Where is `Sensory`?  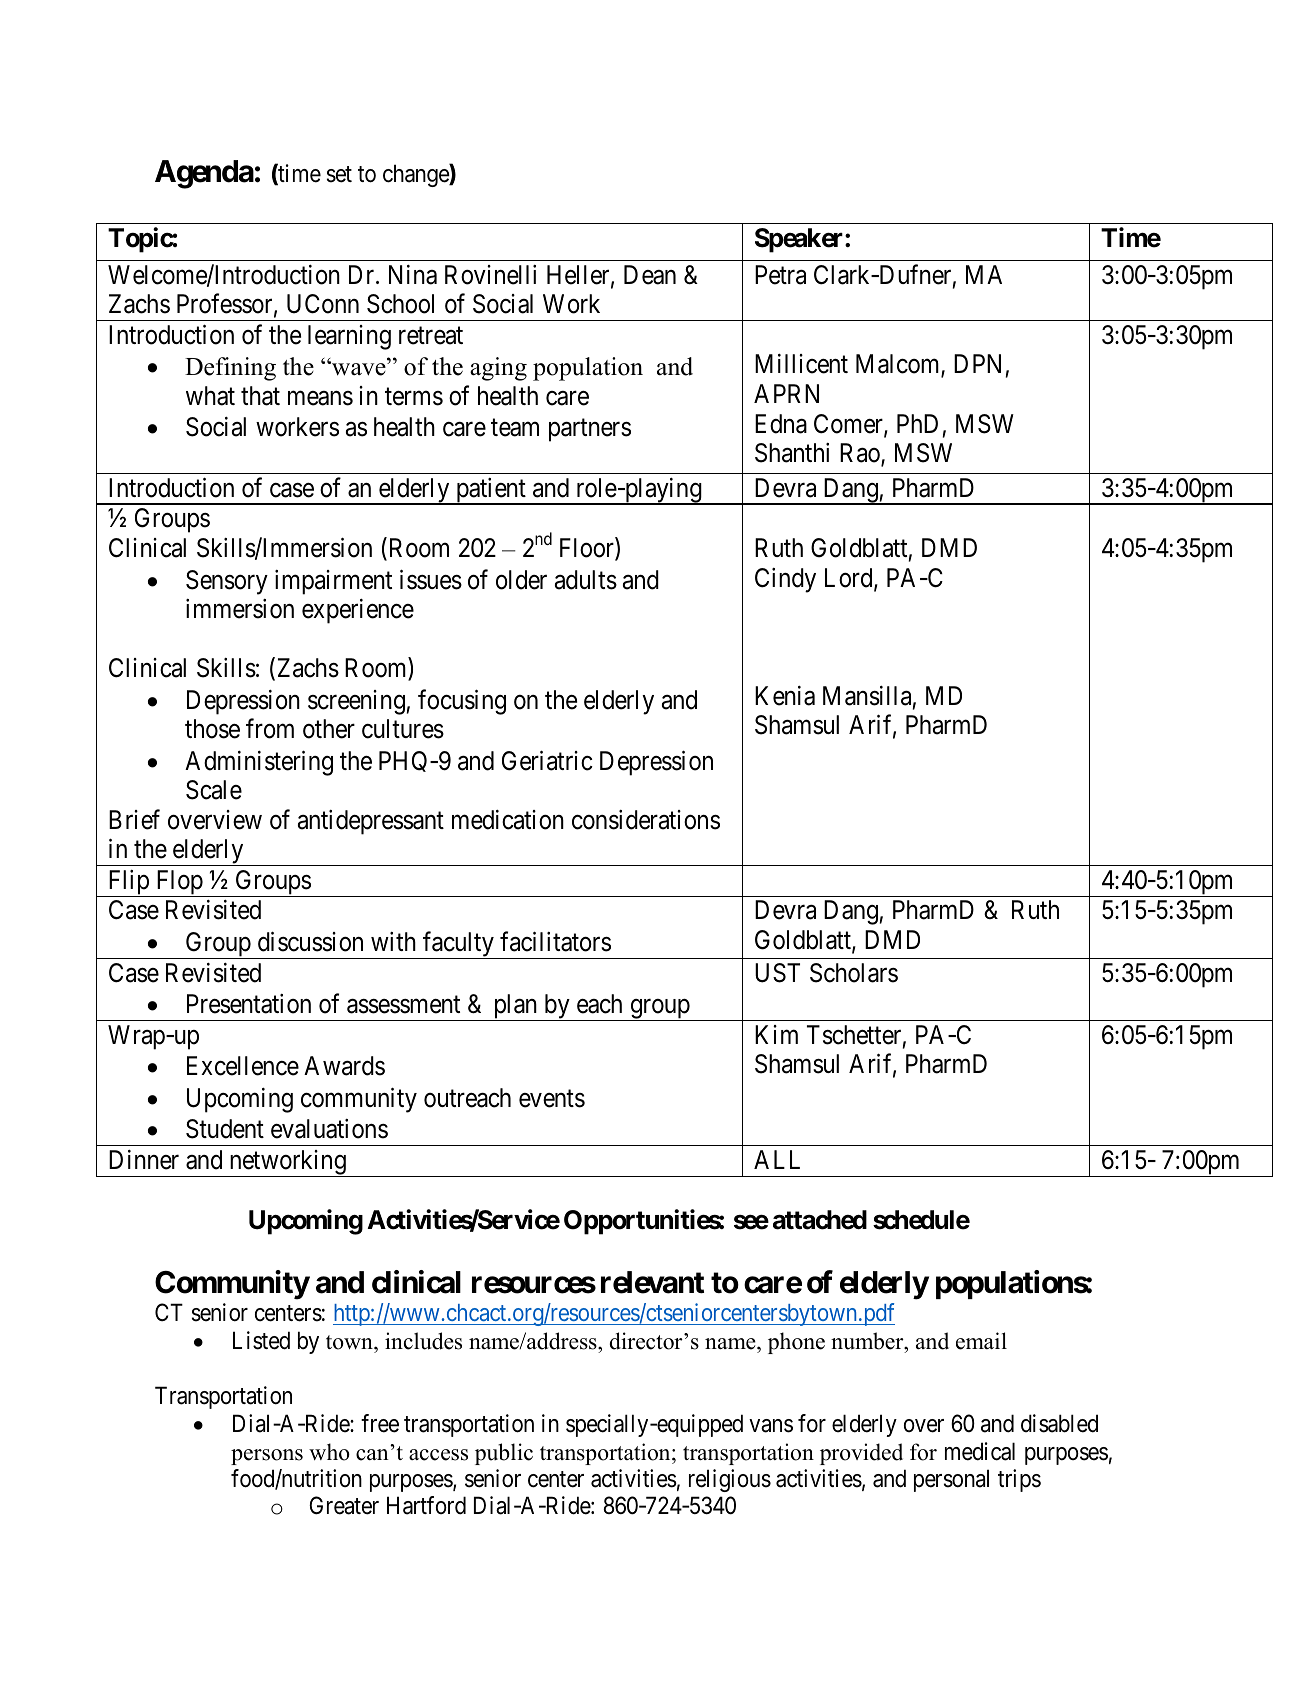 Sensory is located at coordinates (227, 582).
